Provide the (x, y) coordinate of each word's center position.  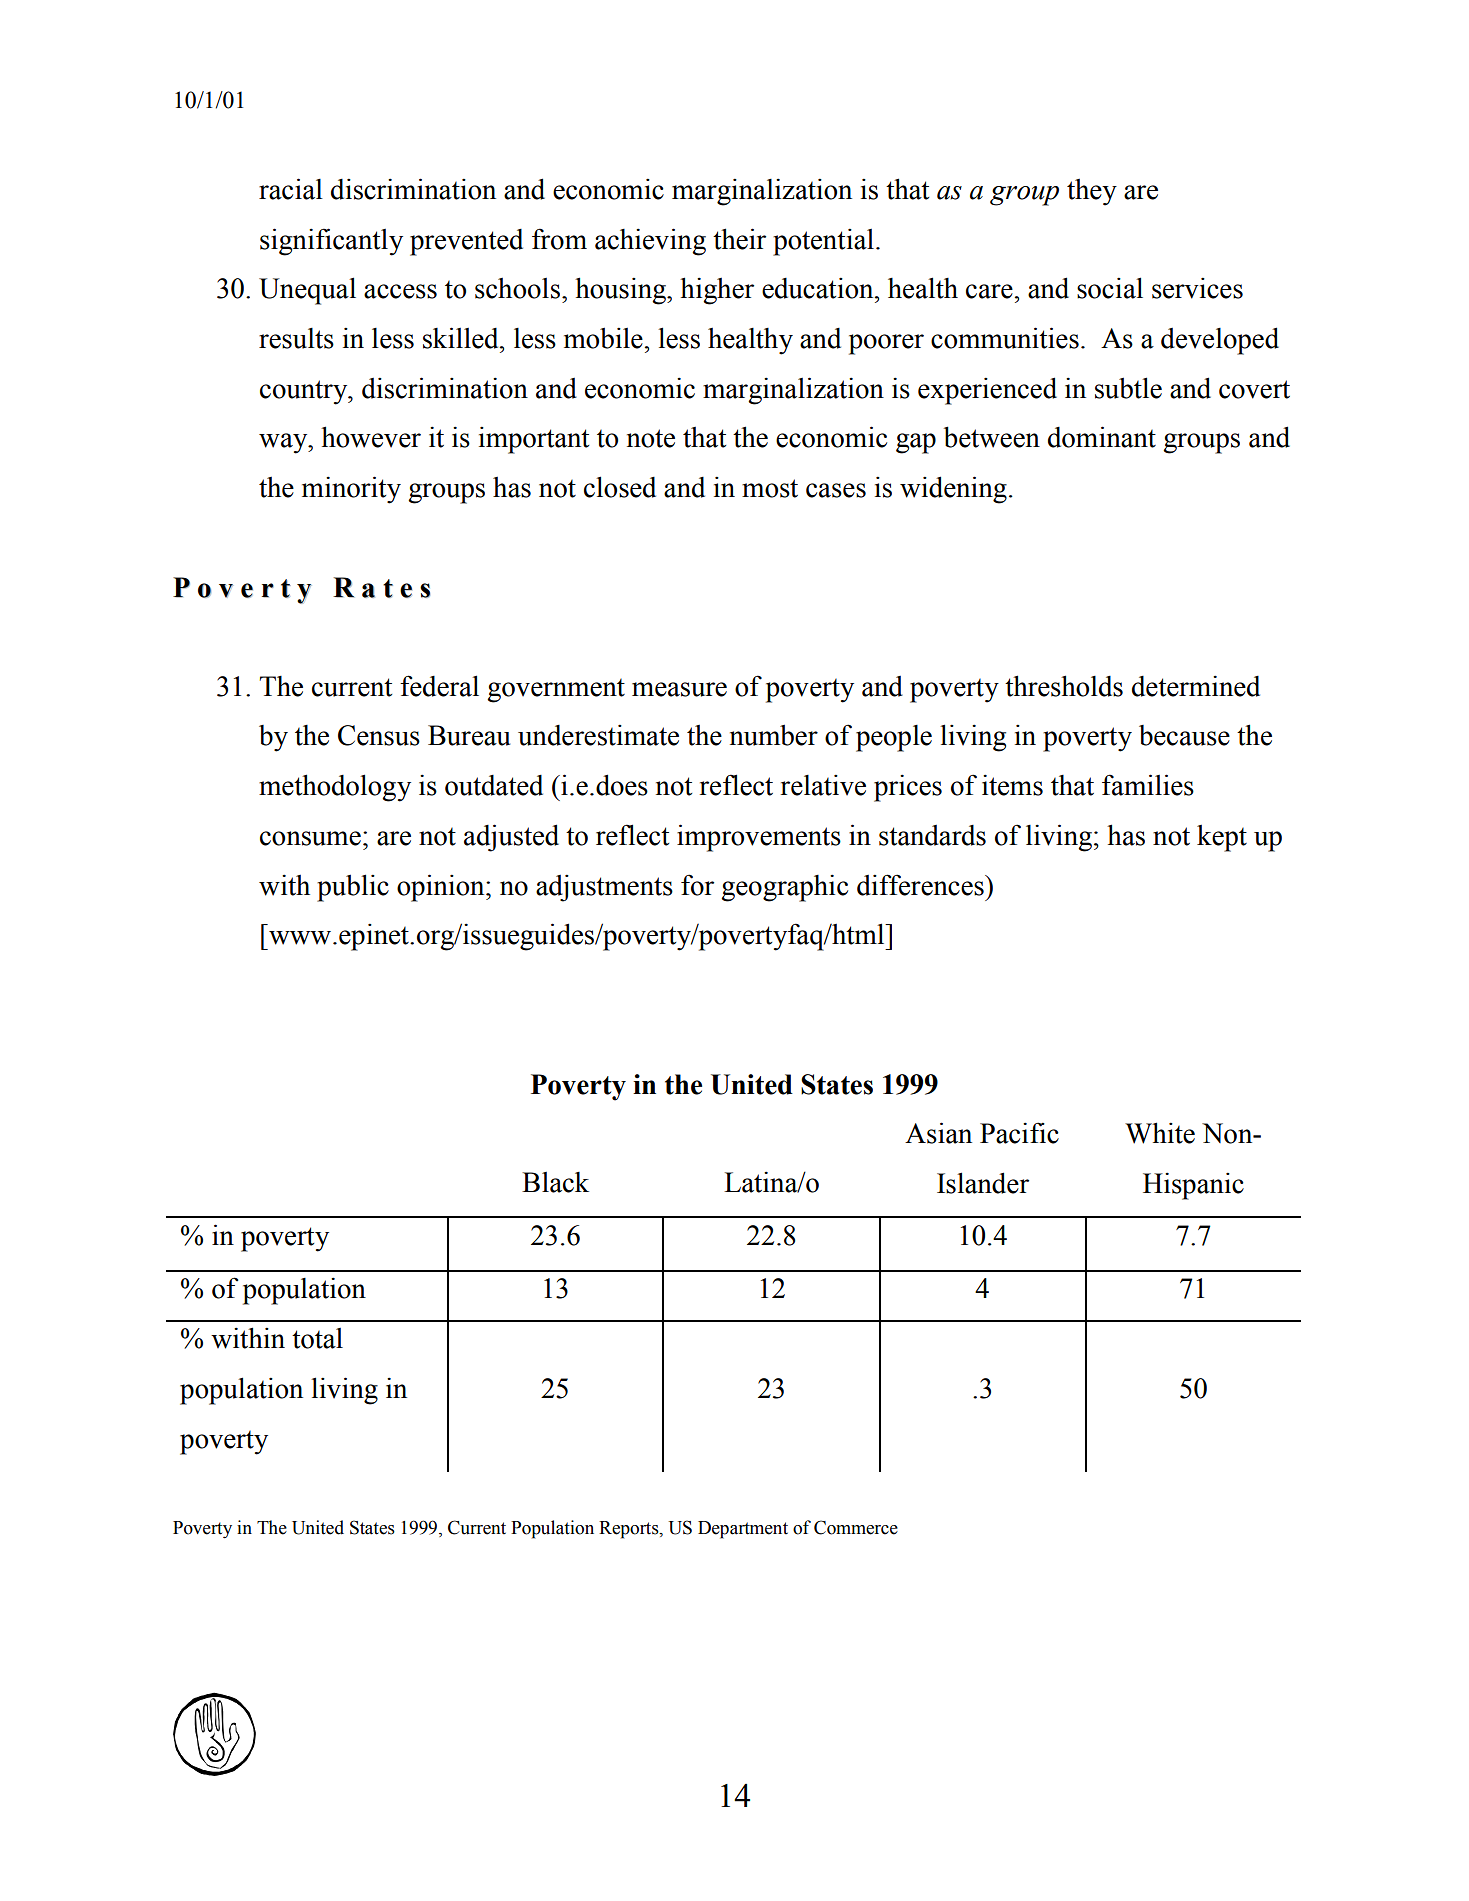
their (739, 239)
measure (679, 689)
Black (555, 1182)
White (1160, 1133)
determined (1196, 686)
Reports (630, 1530)
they (1092, 192)
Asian (938, 1133)
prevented (466, 242)
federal (439, 686)
